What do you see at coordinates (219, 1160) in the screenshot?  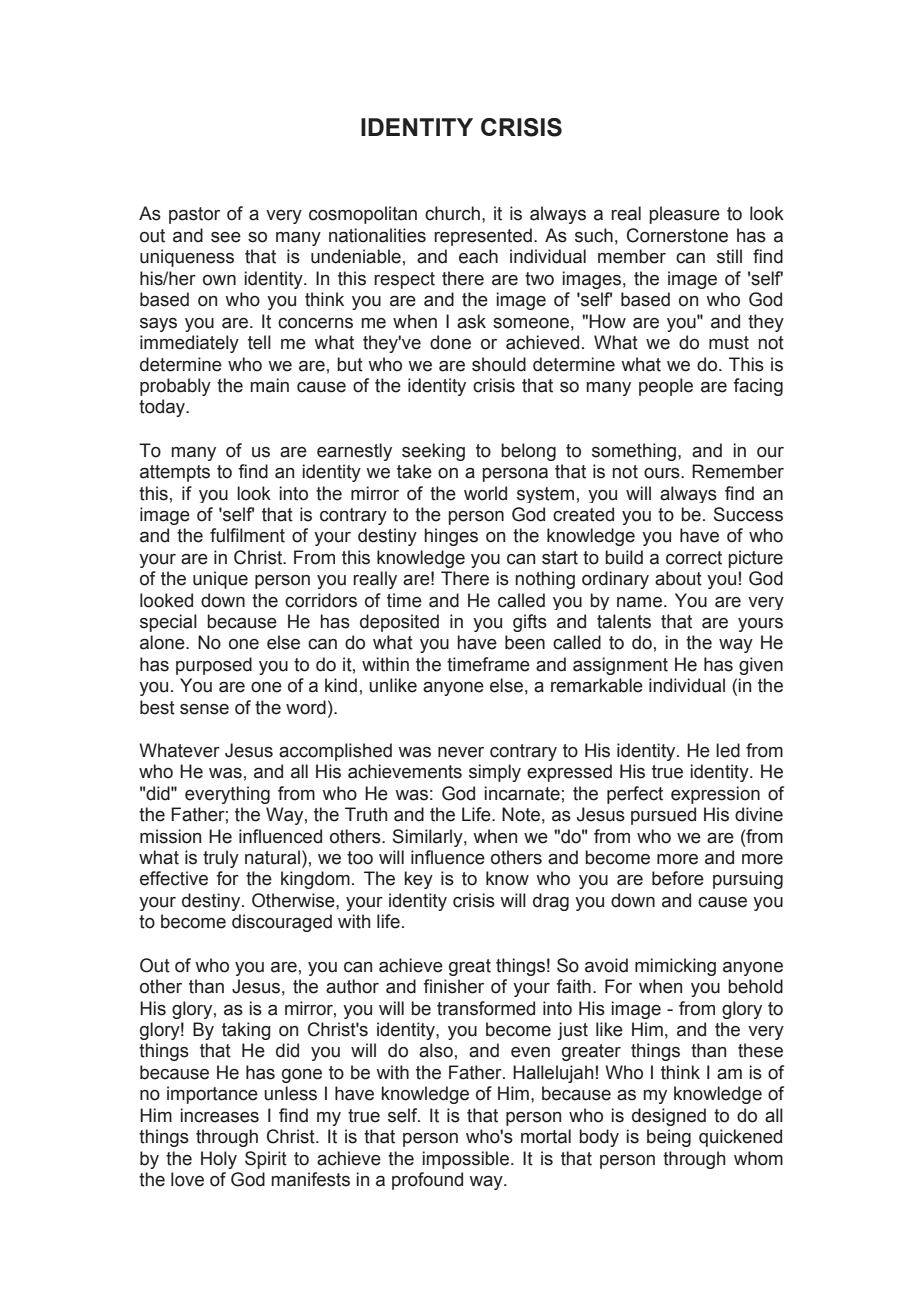 I see `Holy` at bounding box center [219, 1160].
